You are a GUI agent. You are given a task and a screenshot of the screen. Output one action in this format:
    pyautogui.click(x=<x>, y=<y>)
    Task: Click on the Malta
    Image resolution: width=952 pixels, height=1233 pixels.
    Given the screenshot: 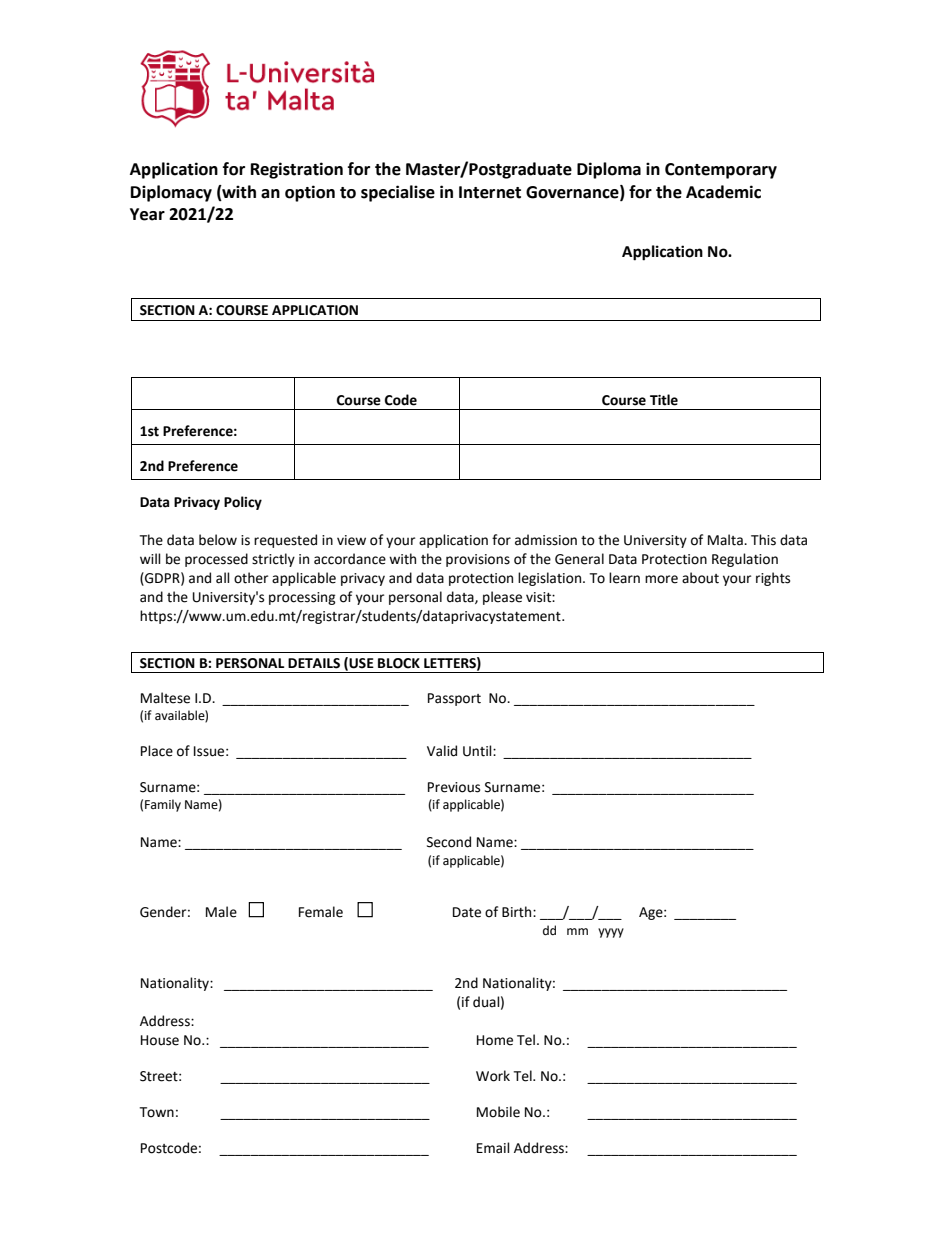 What is the action you would take?
    pyautogui.click(x=726, y=540)
